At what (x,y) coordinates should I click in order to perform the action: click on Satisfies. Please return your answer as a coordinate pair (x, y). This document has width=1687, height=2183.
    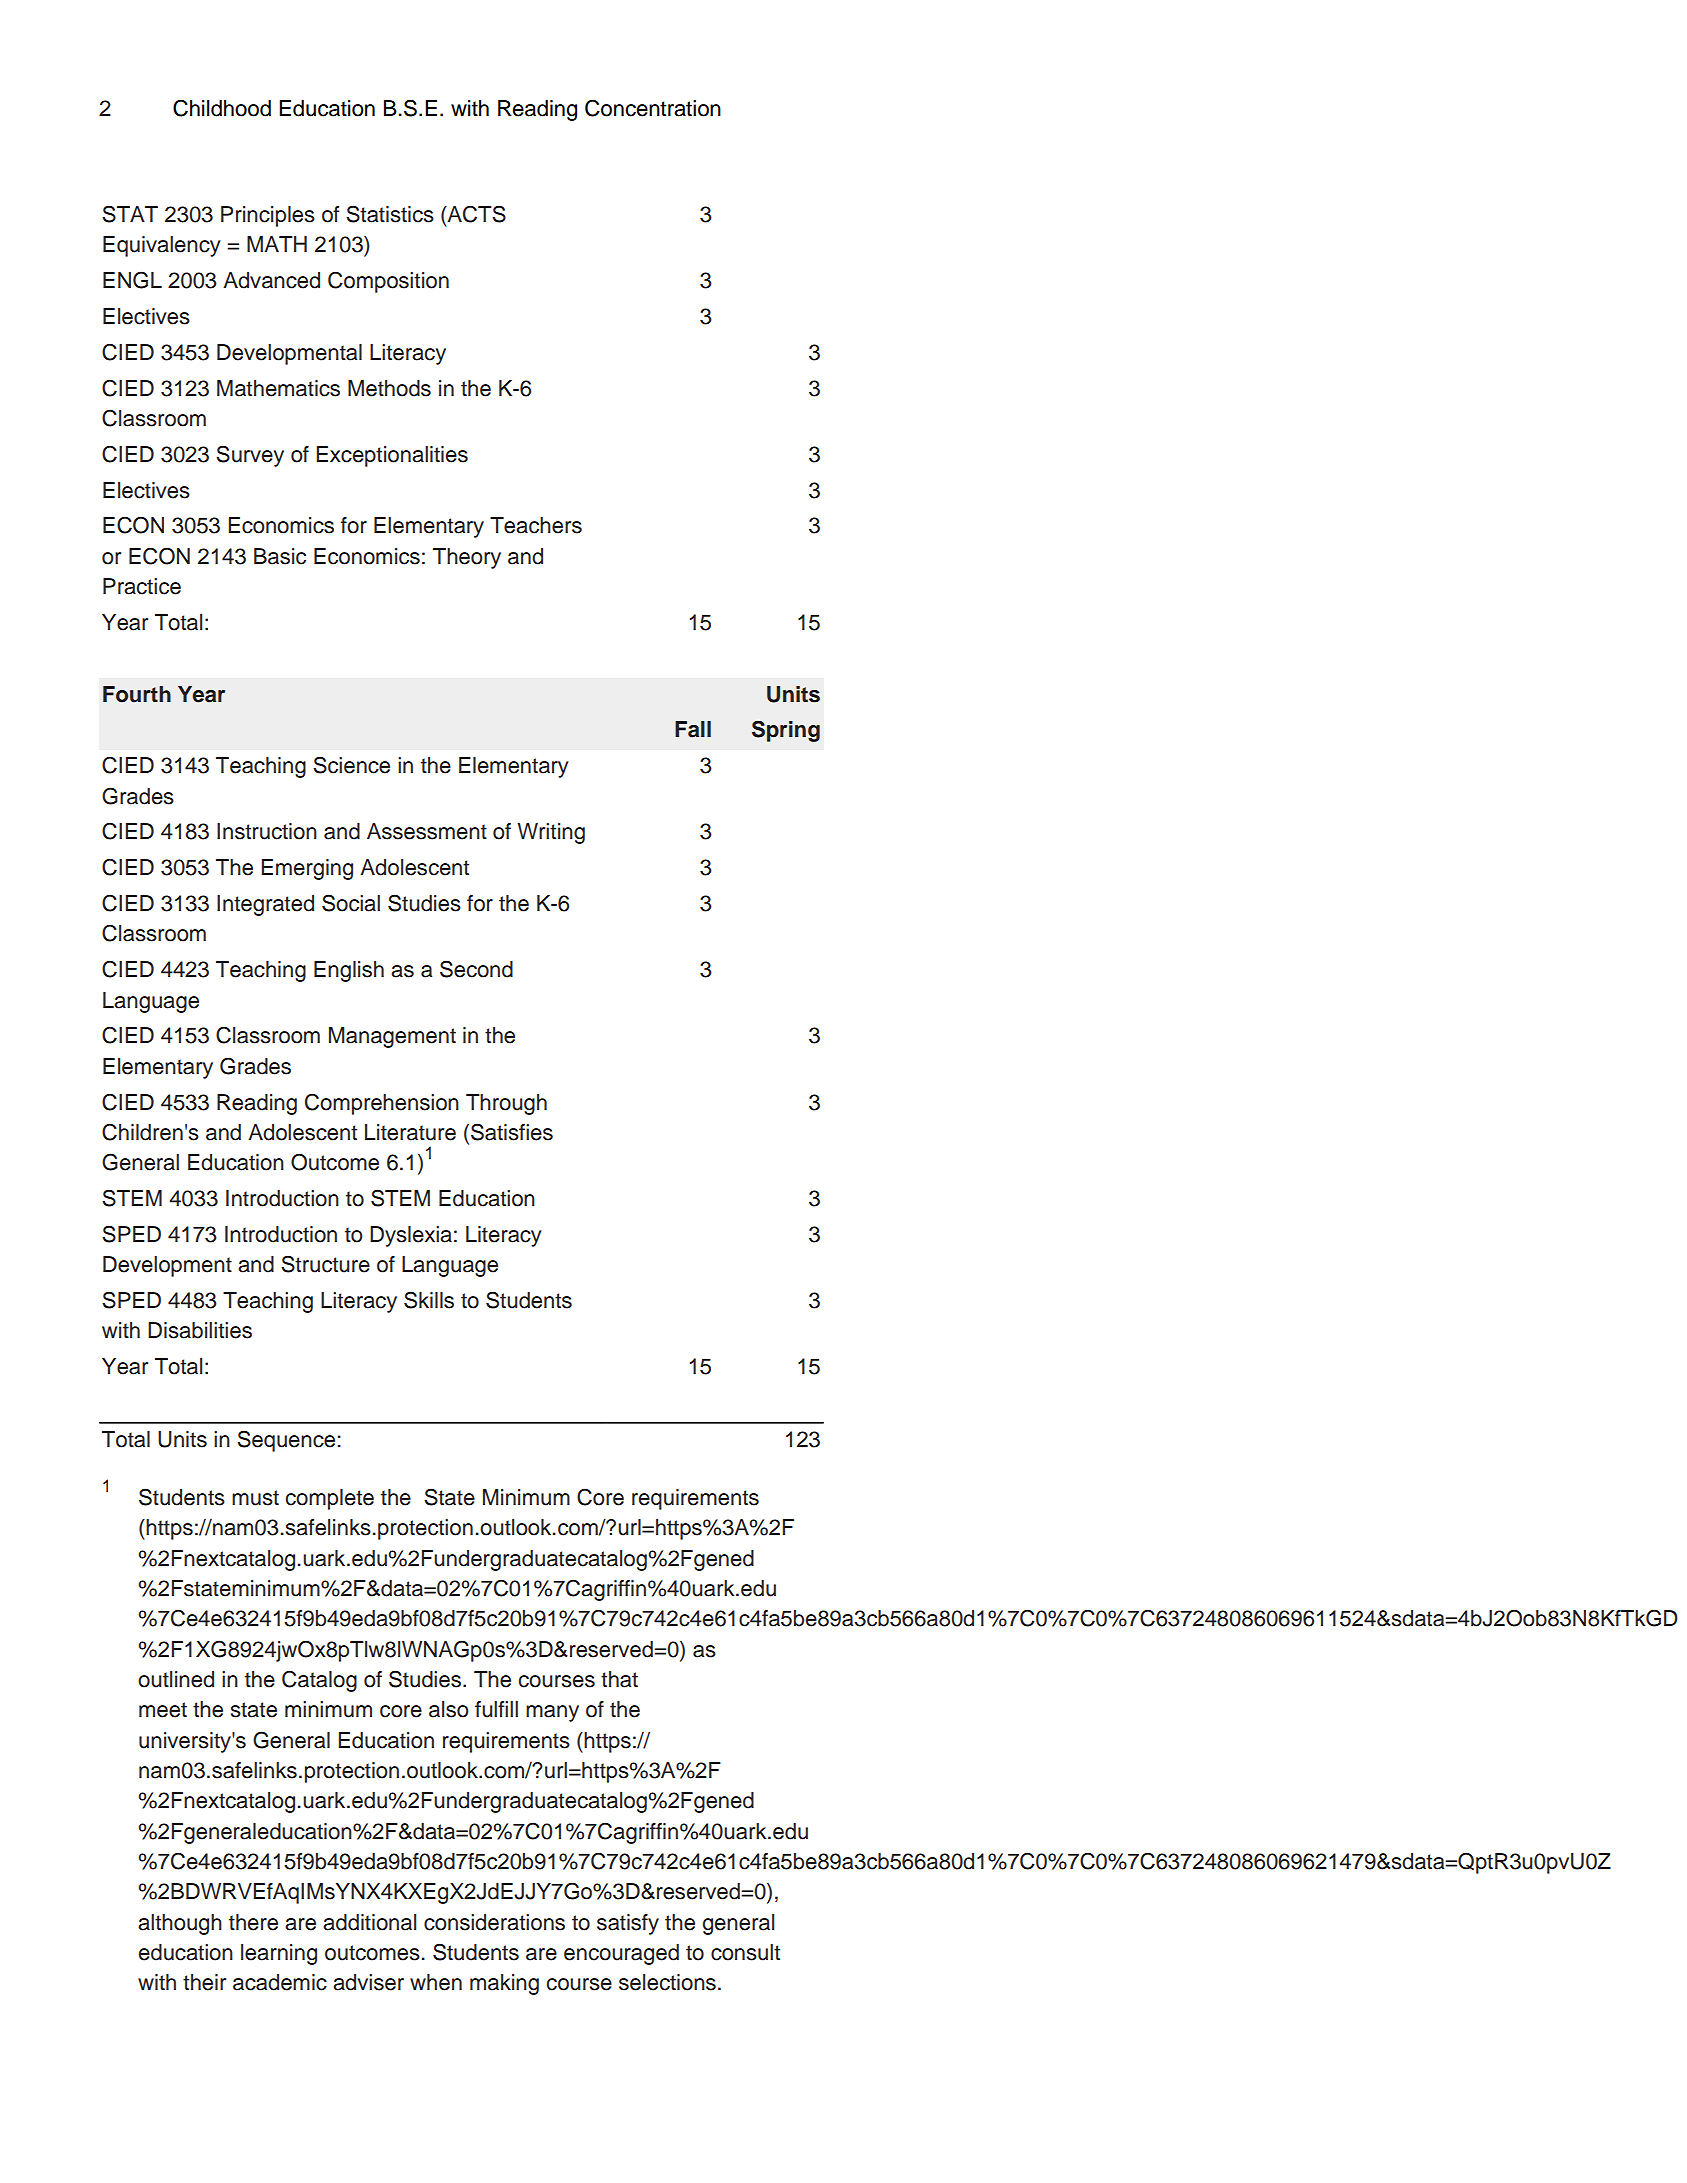
    Looking at the image, I should click on (512, 1132).
